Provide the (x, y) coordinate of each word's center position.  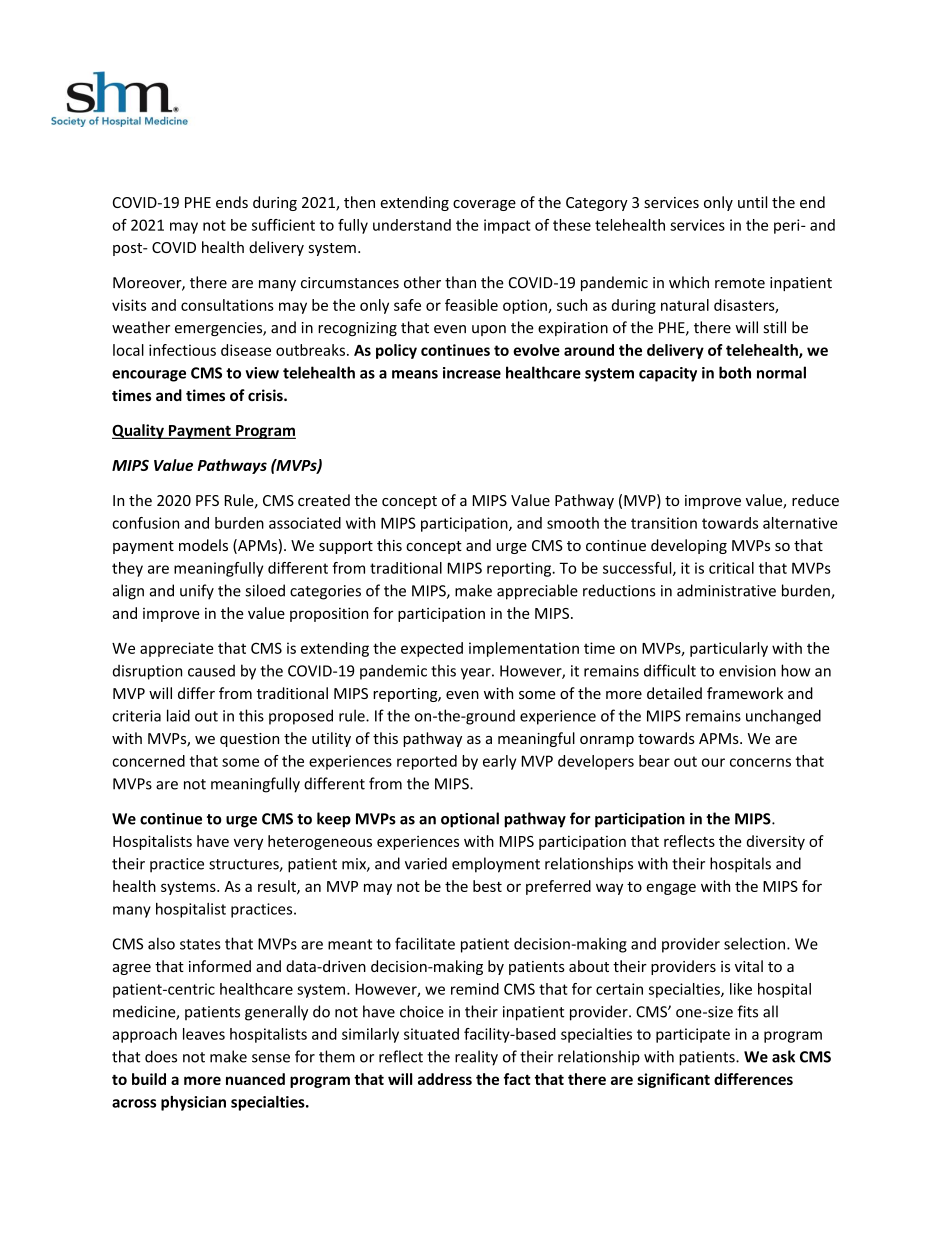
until (752, 202)
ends (232, 202)
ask (783, 1056)
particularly (729, 649)
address (445, 1079)
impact (507, 226)
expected (432, 649)
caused (211, 671)
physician (193, 1103)
